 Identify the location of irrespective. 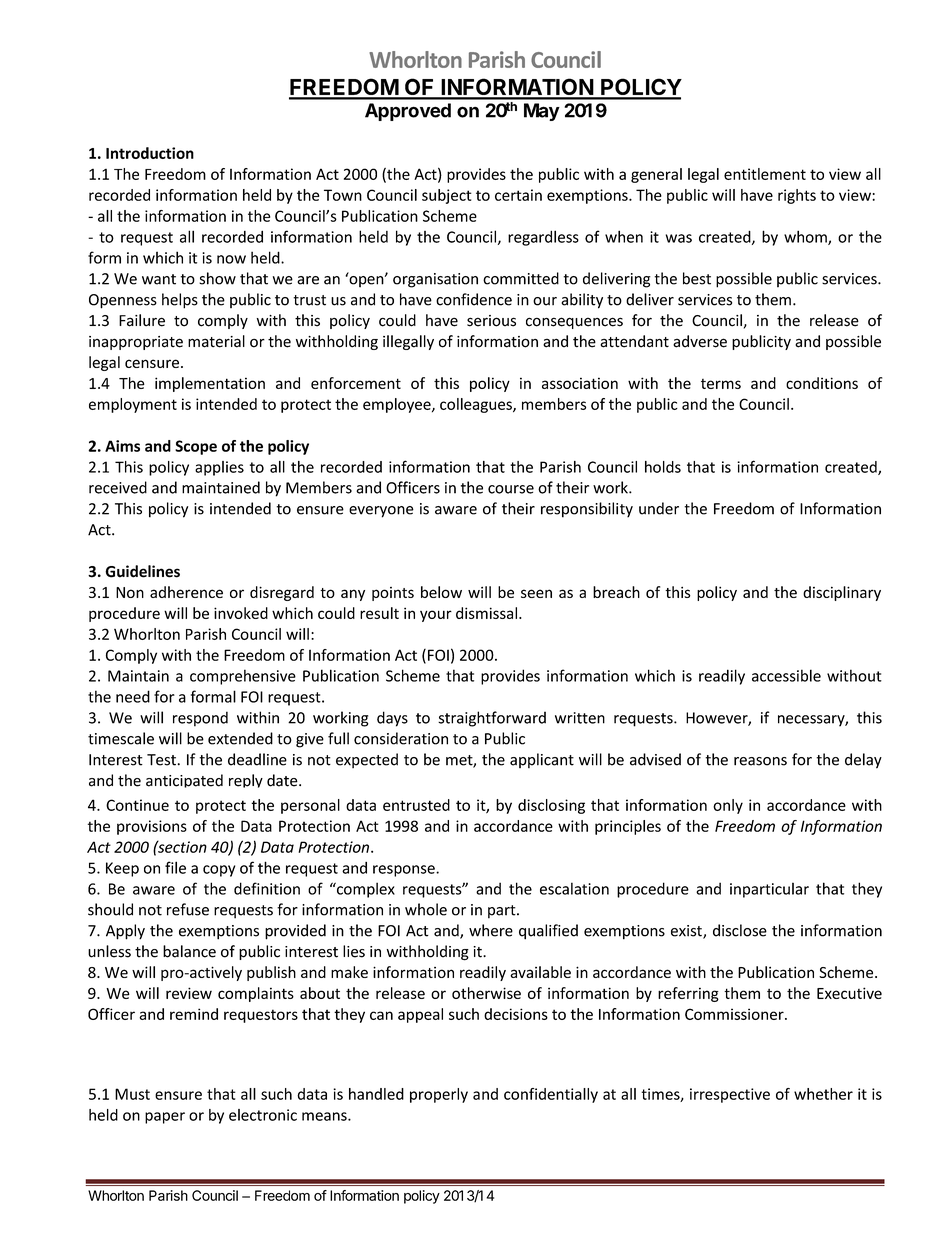
(730, 1095).
